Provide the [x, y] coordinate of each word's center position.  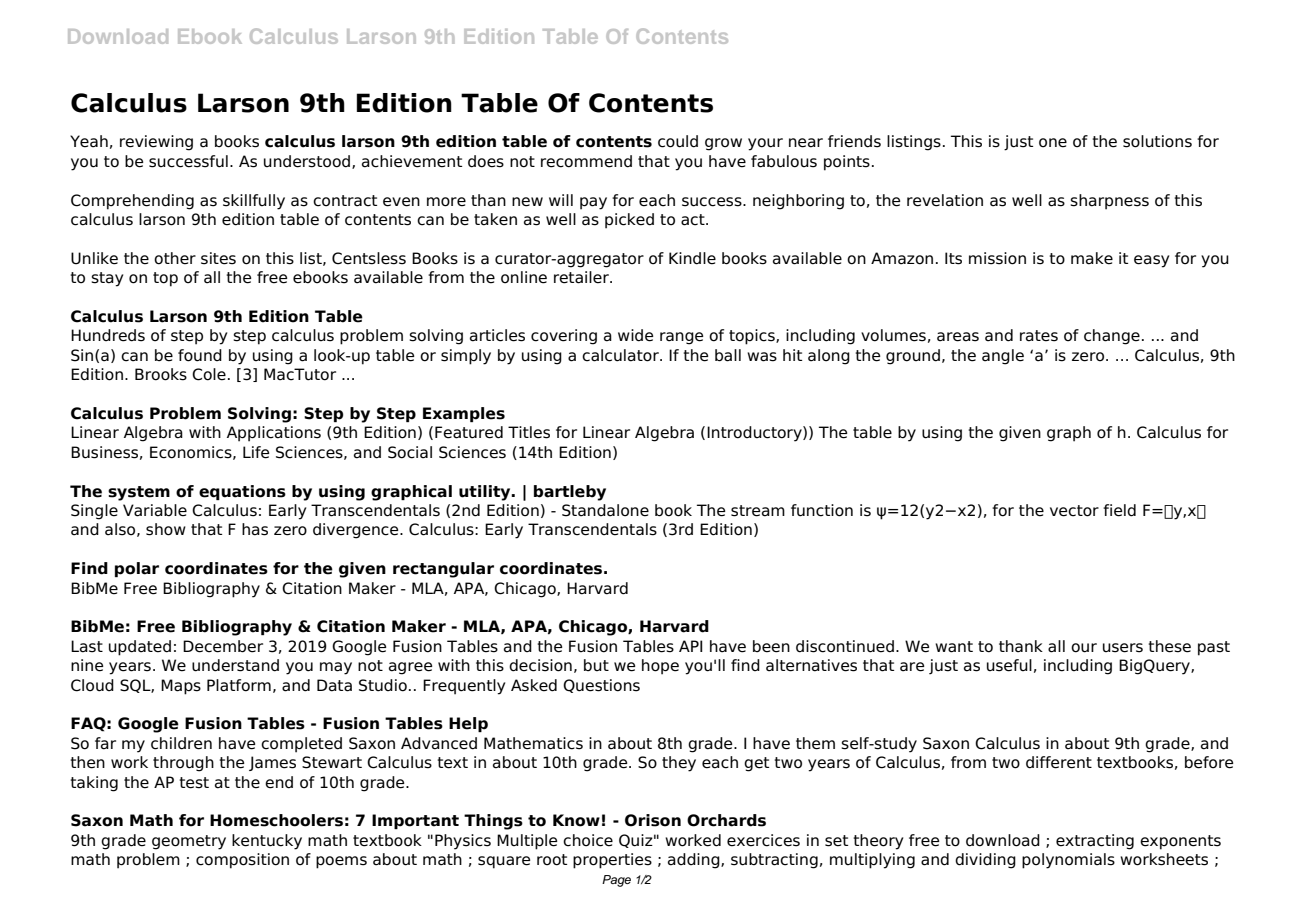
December [223, 646]
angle [1003, 357]
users [1123, 648]
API [690, 646]
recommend [586, 161]
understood [307, 161]
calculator [621, 355]
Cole [209, 374]
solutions [1157, 141]
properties [612, 861]
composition [242, 861]
